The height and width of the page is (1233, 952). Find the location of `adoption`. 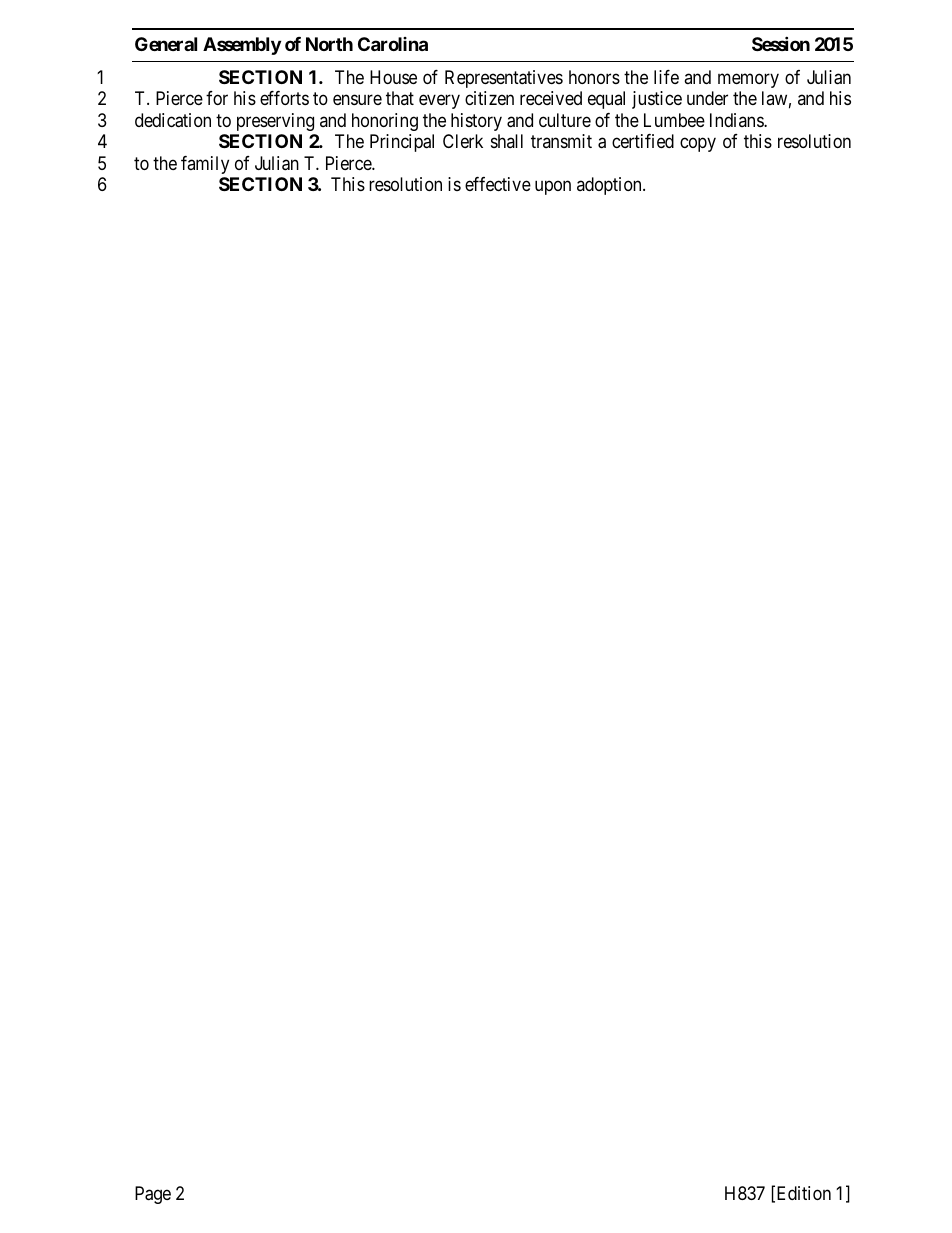

adoption is located at coordinates (610, 186).
